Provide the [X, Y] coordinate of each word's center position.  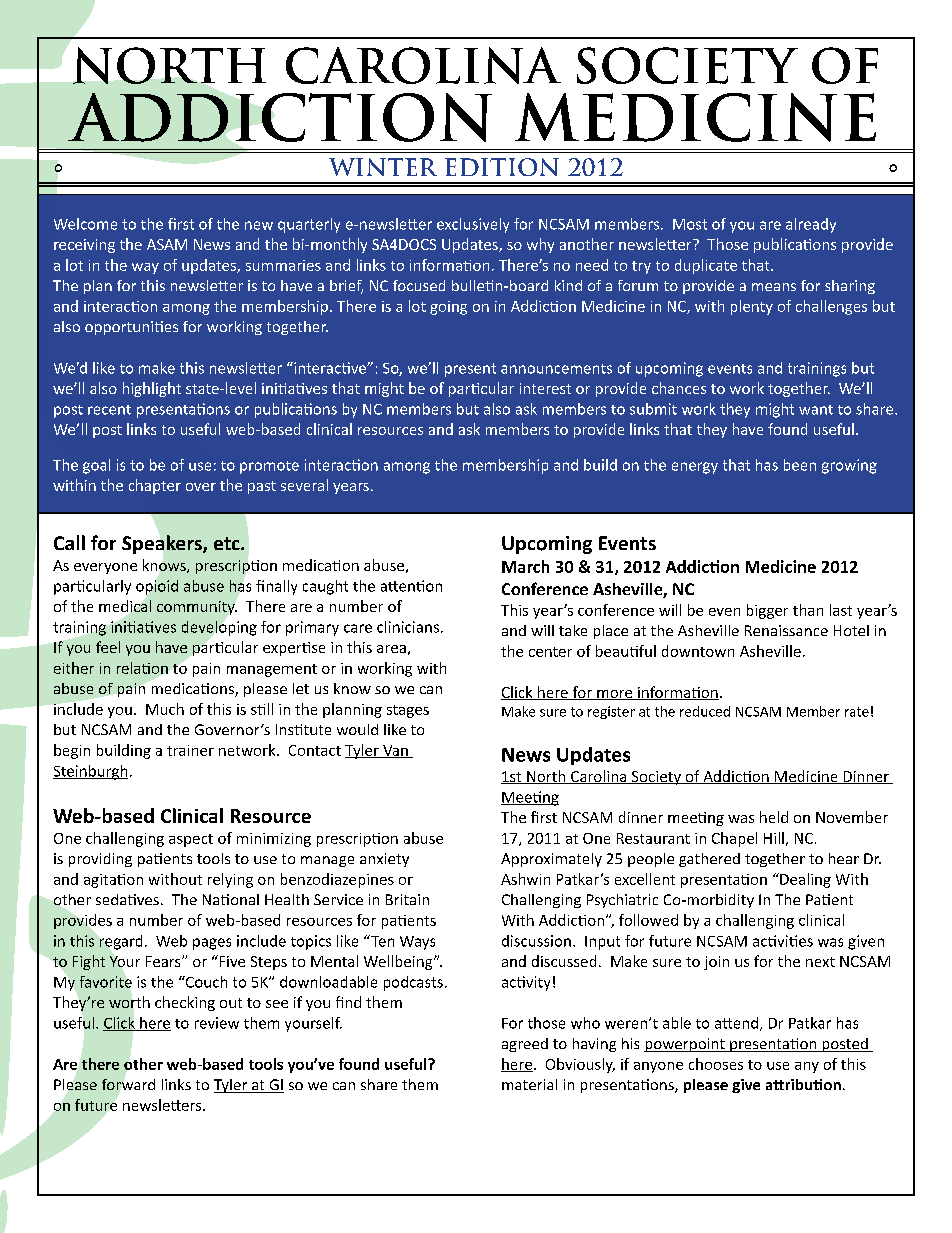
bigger [767, 611]
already [811, 225]
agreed [525, 1045]
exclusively [473, 225]
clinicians [408, 627]
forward [128, 1084]
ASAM [167, 244]
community [197, 608]
